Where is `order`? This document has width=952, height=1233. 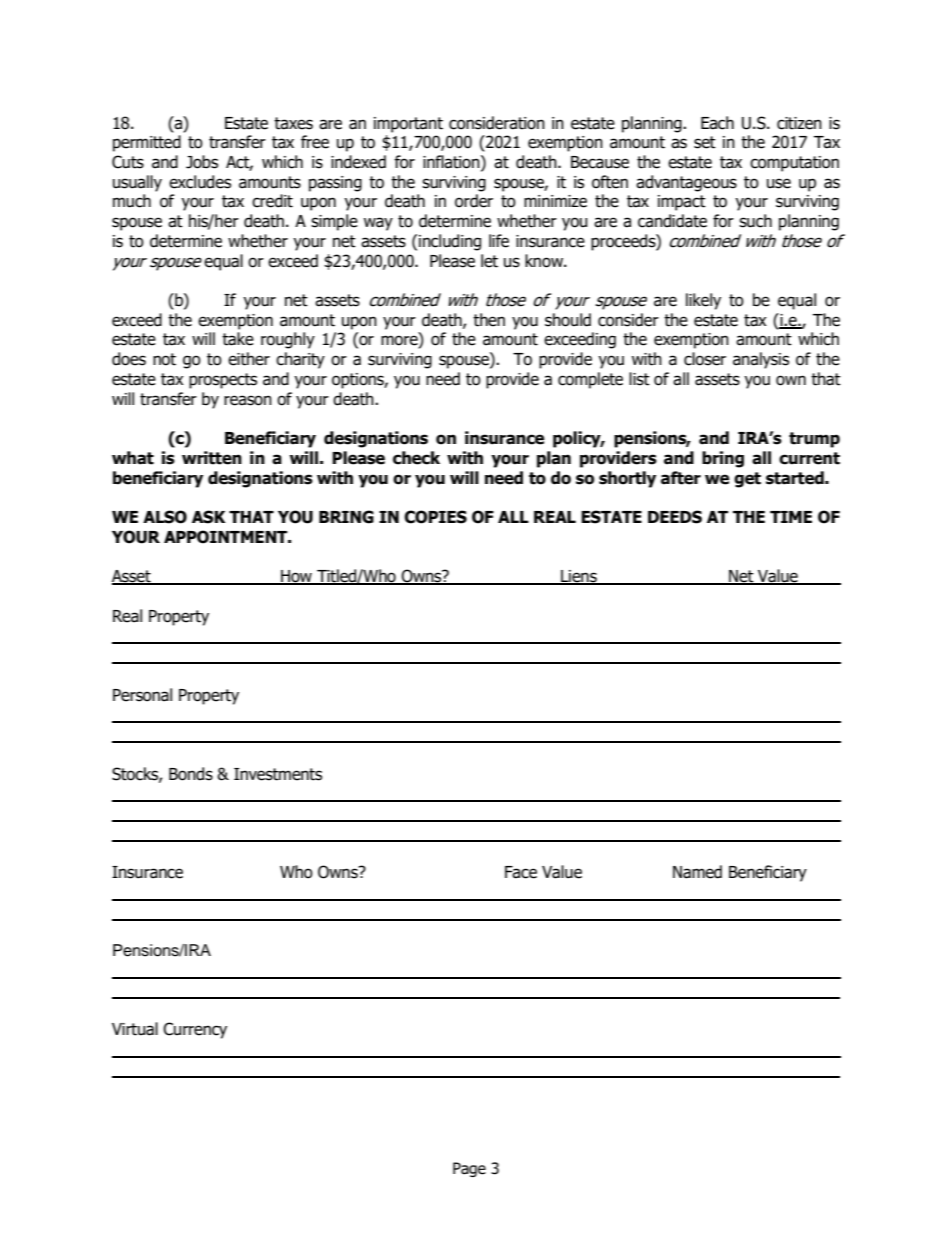
order is located at coordinates (474, 201).
